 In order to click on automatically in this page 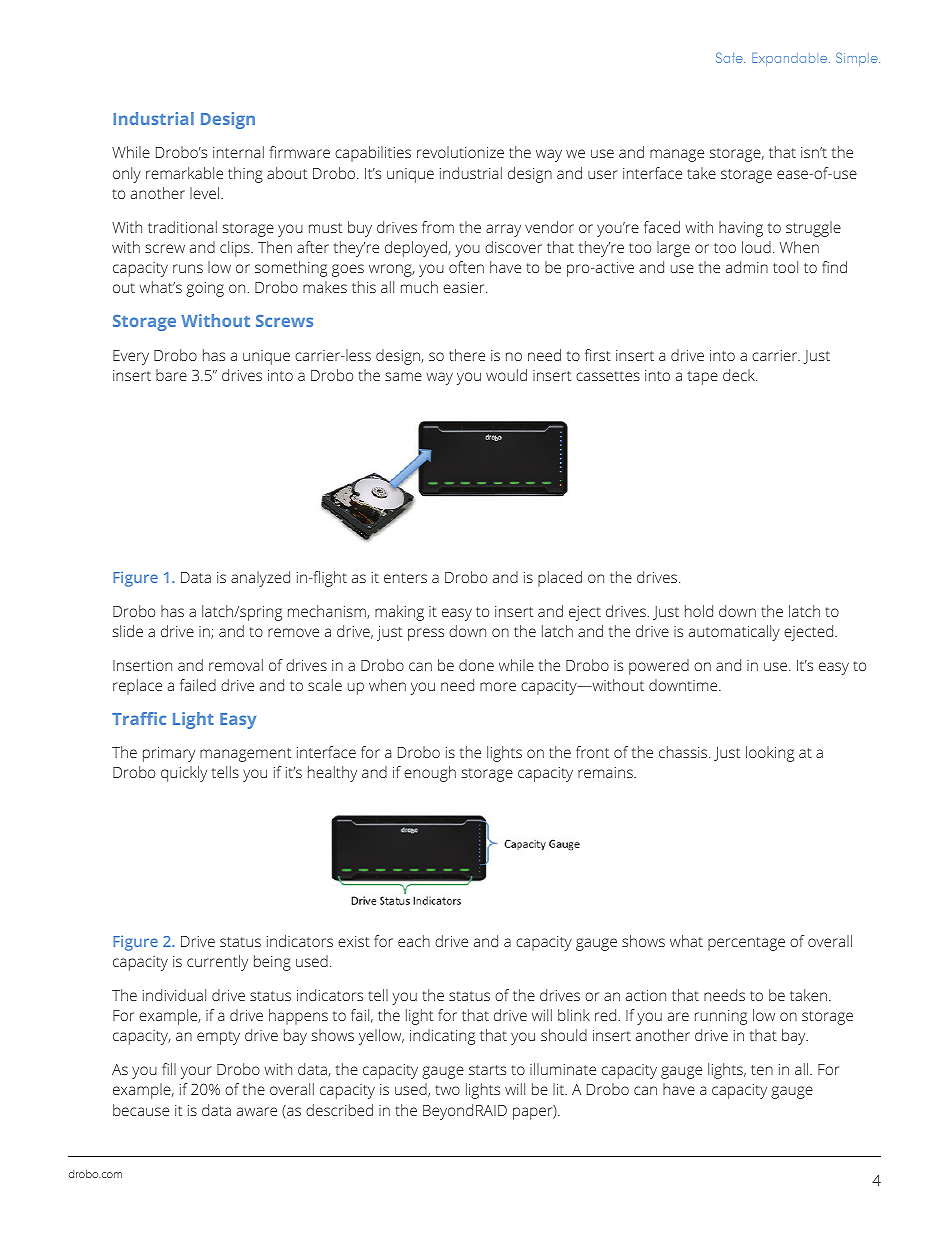, I will do `click(734, 633)`.
